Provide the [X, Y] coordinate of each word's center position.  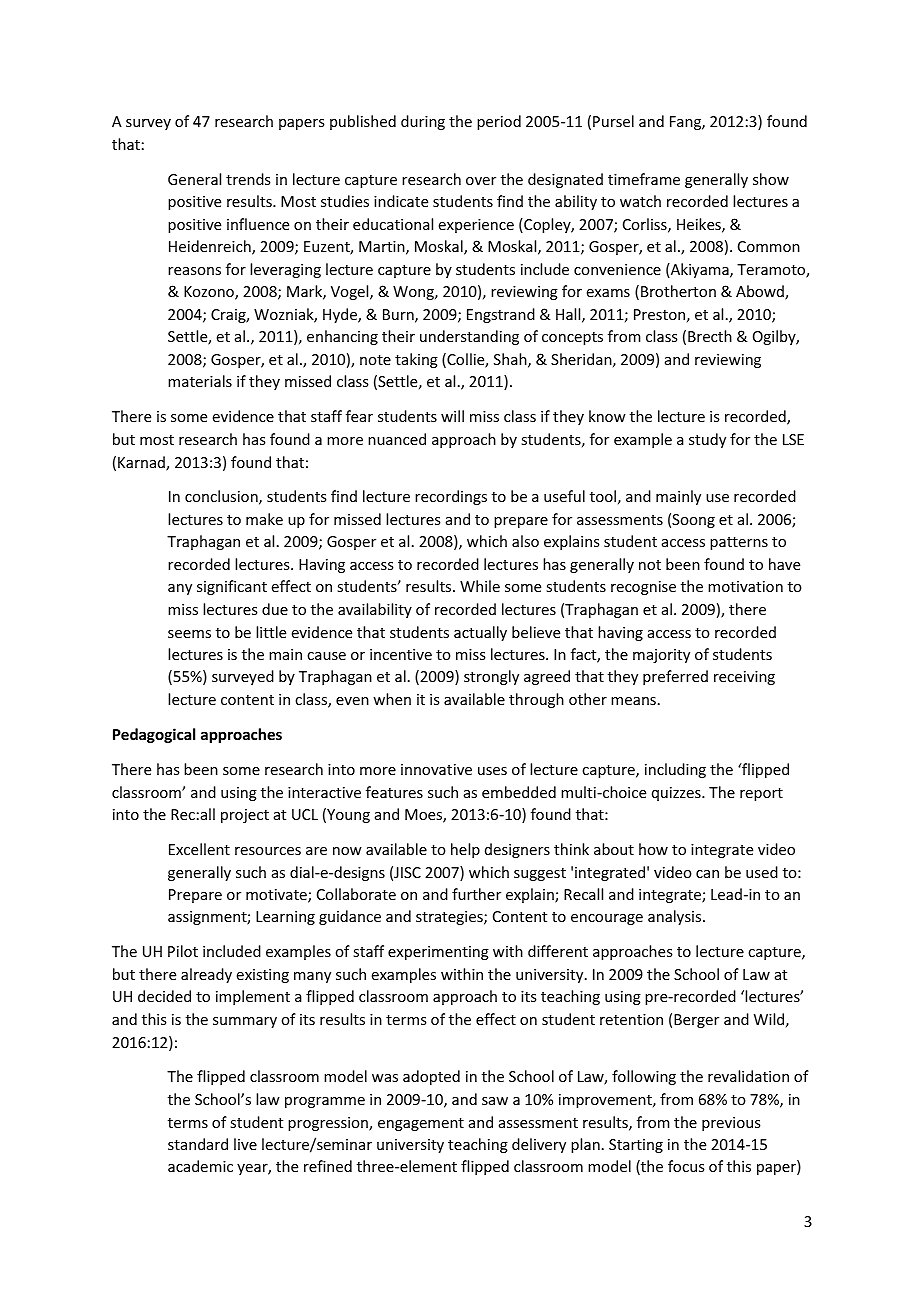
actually [480, 633]
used [762, 872]
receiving [744, 678]
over [481, 181]
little [271, 632]
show [771, 179]
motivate [277, 896]
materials [200, 381]
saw [495, 1101]
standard [198, 1144]
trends [248, 179]
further [476, 894]
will [452, 416]
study [707, 440]
